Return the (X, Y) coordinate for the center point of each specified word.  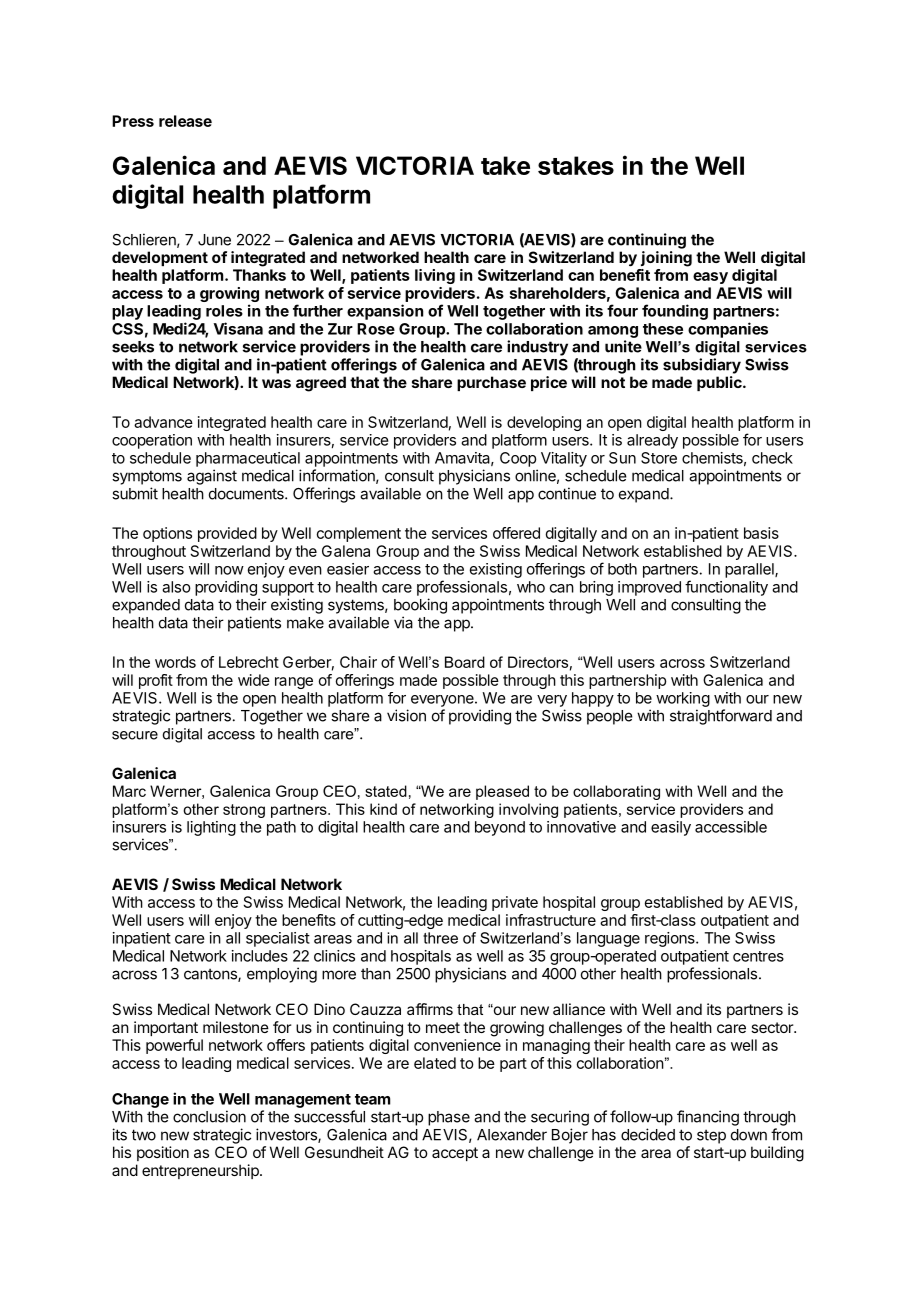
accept (455, 1154)
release (185, 121)
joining (666, 259)
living (435, 276)
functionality (726, 588)
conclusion (209, 1116)
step (711, 1136)
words (175, 662)
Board (465, 662)
